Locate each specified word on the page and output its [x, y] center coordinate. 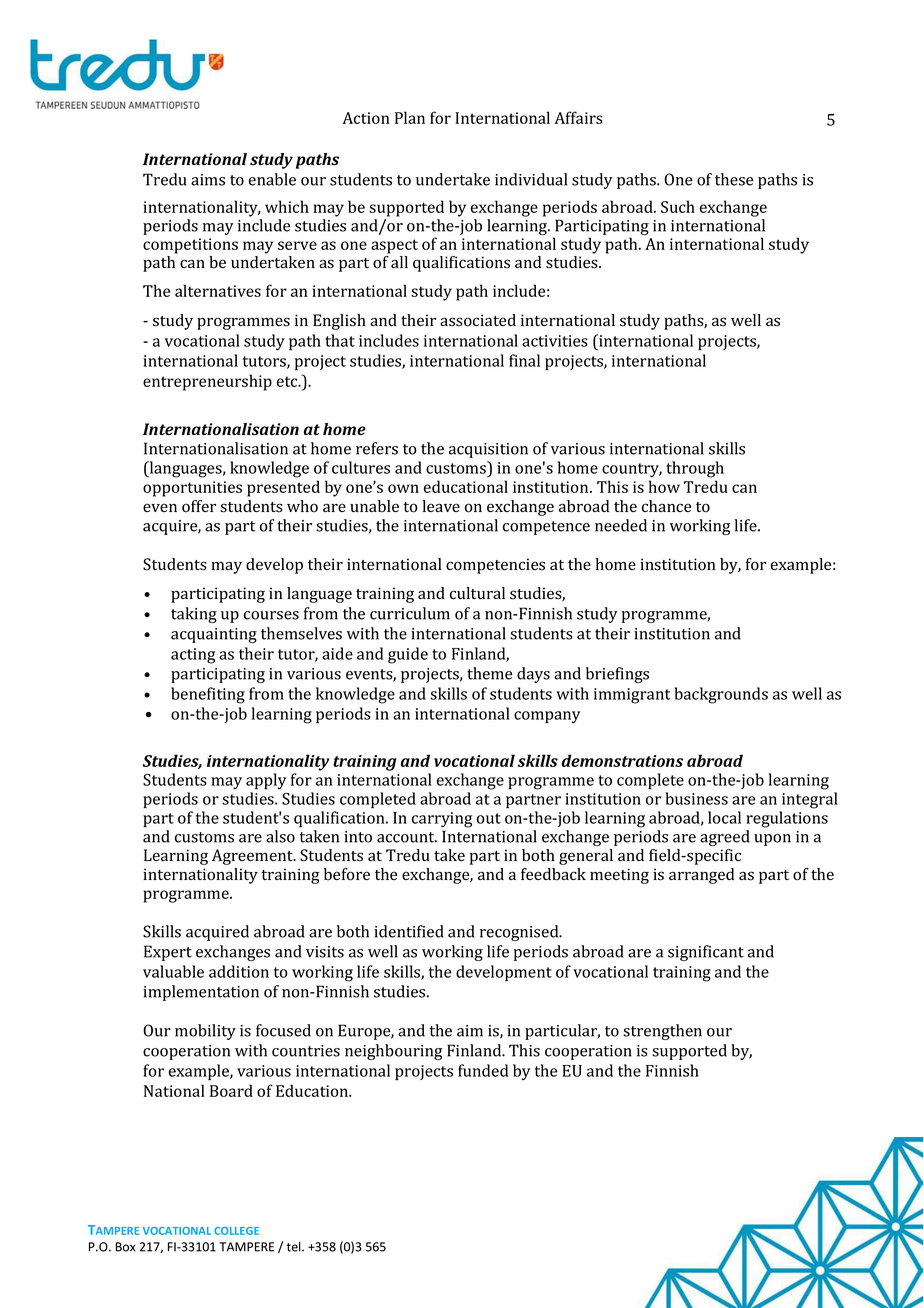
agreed [725, 838]
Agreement [253, 857]
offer [199, 506]
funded [483, 1070]
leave [441, 506]
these [734, 179]
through [695, 469]
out [489, 818]
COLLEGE [236, 1231]
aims [208, 180]
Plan [410, 117]
